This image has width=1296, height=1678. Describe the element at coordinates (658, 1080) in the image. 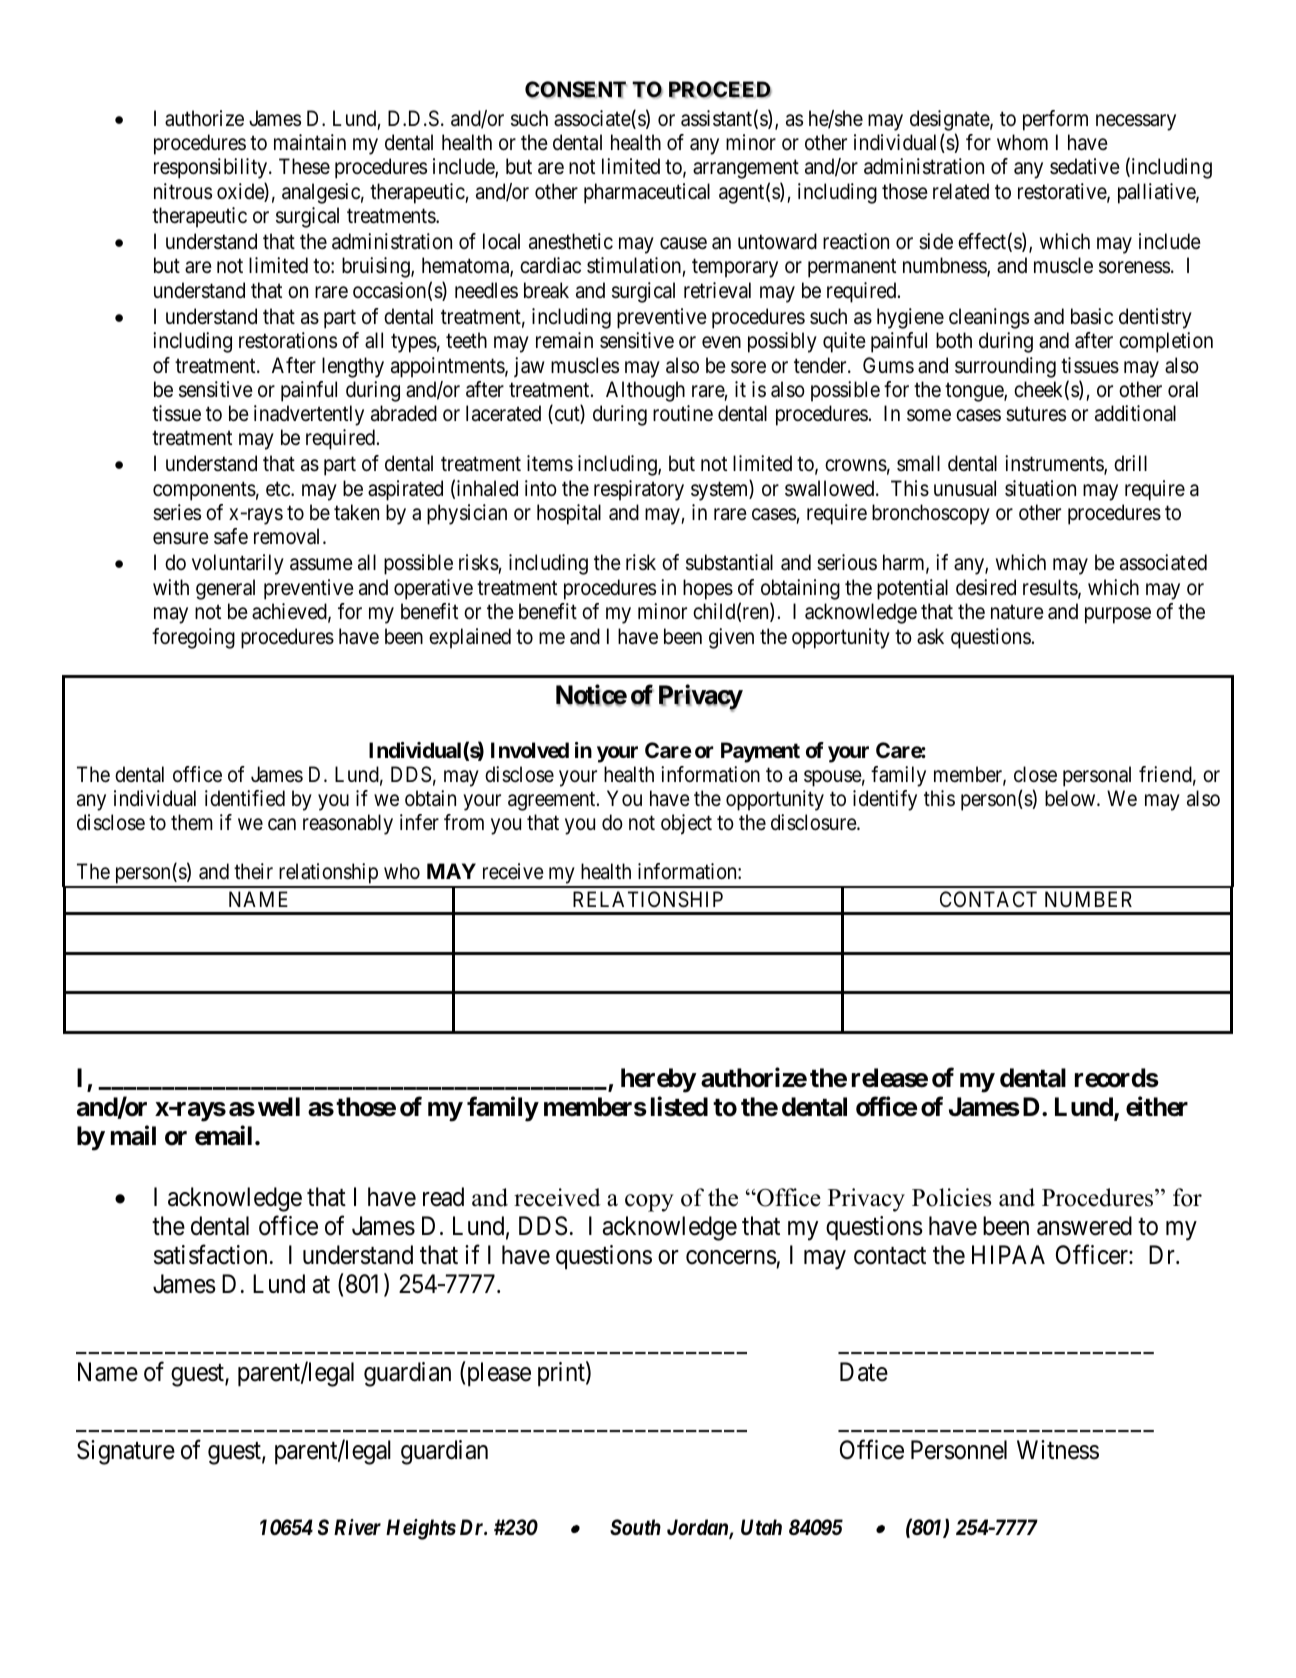

I see `hereby` at that location.
